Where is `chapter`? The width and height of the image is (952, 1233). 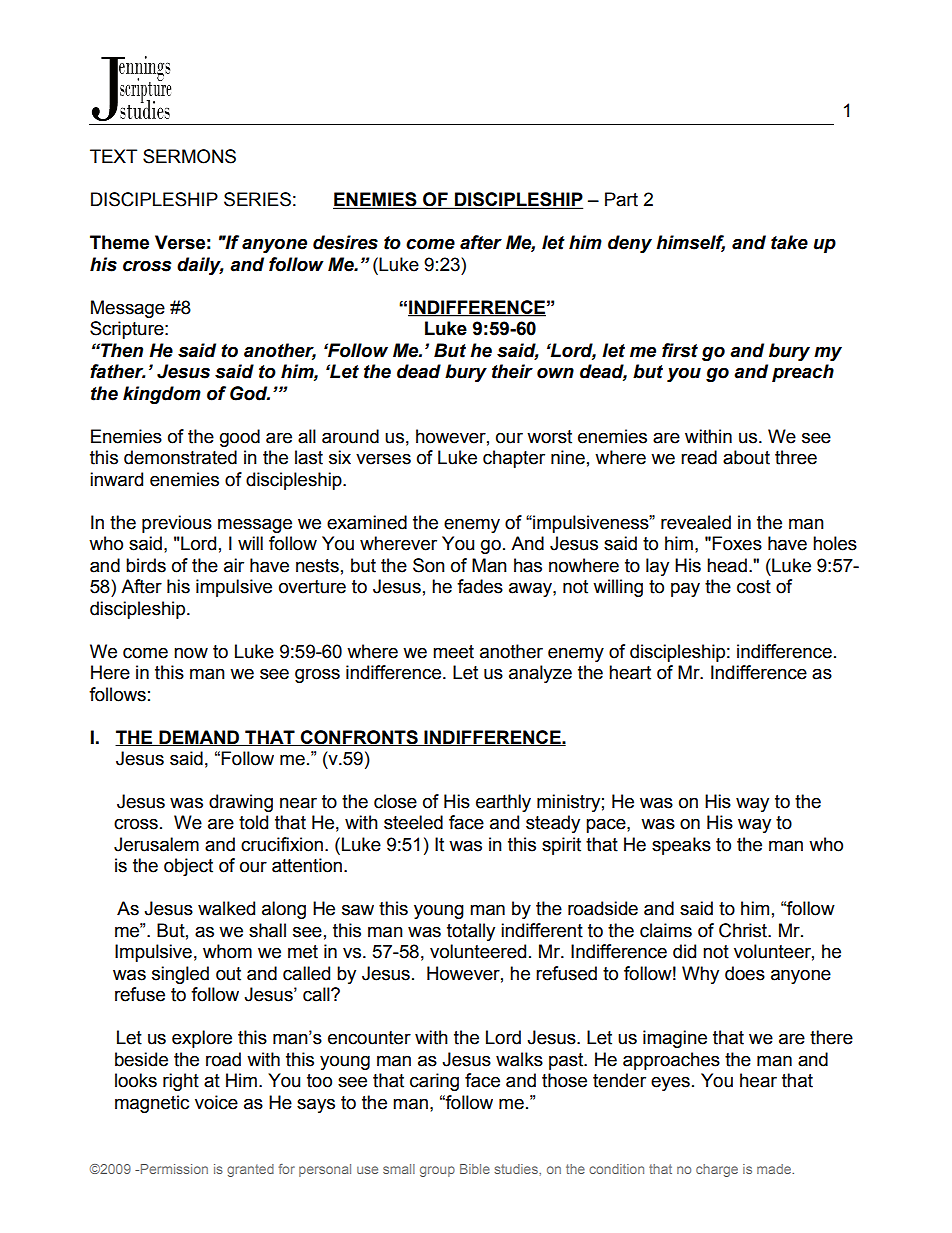 chapter is located at coordinates (514, 459).
